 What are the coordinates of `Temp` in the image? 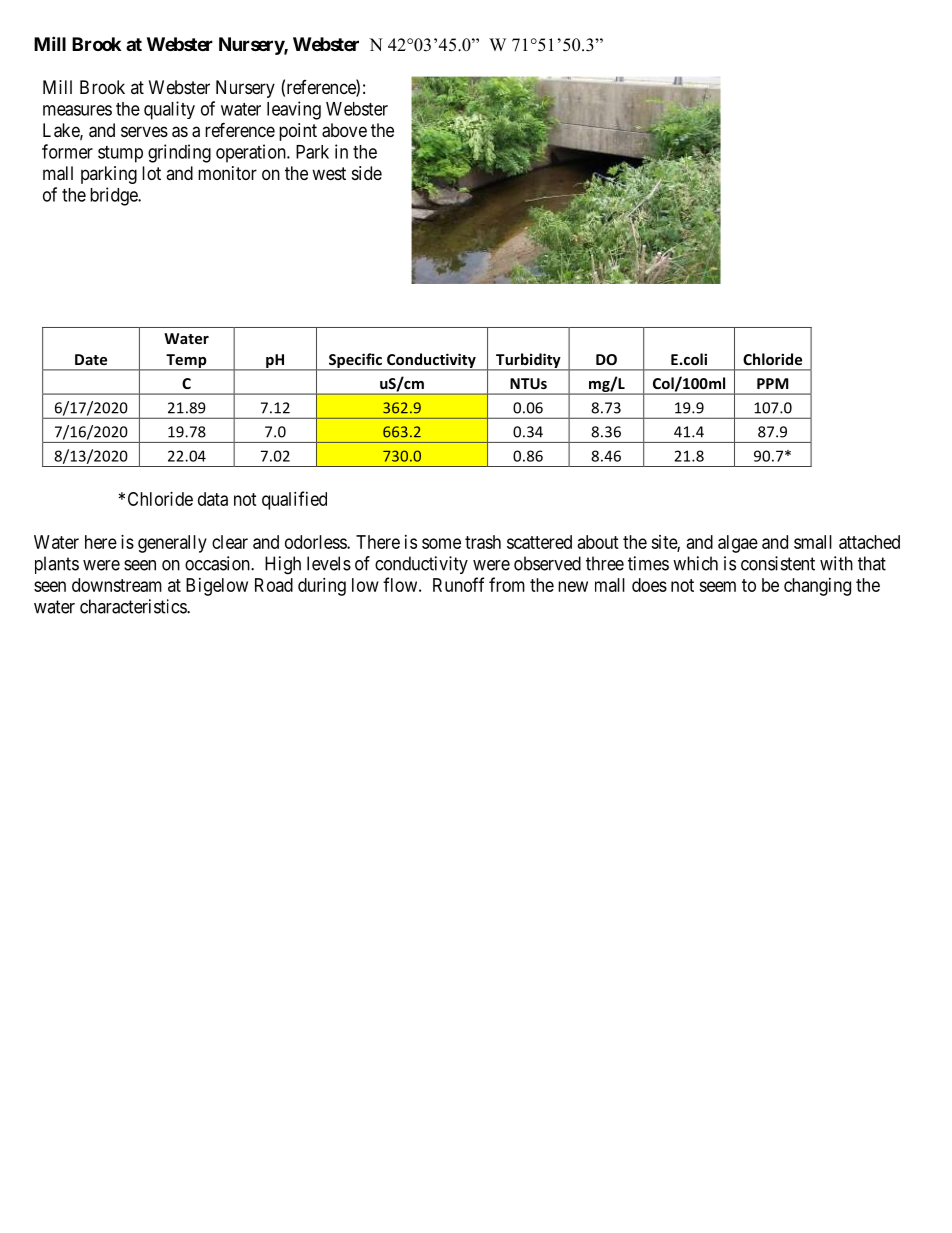 It's located at (186, 362).
